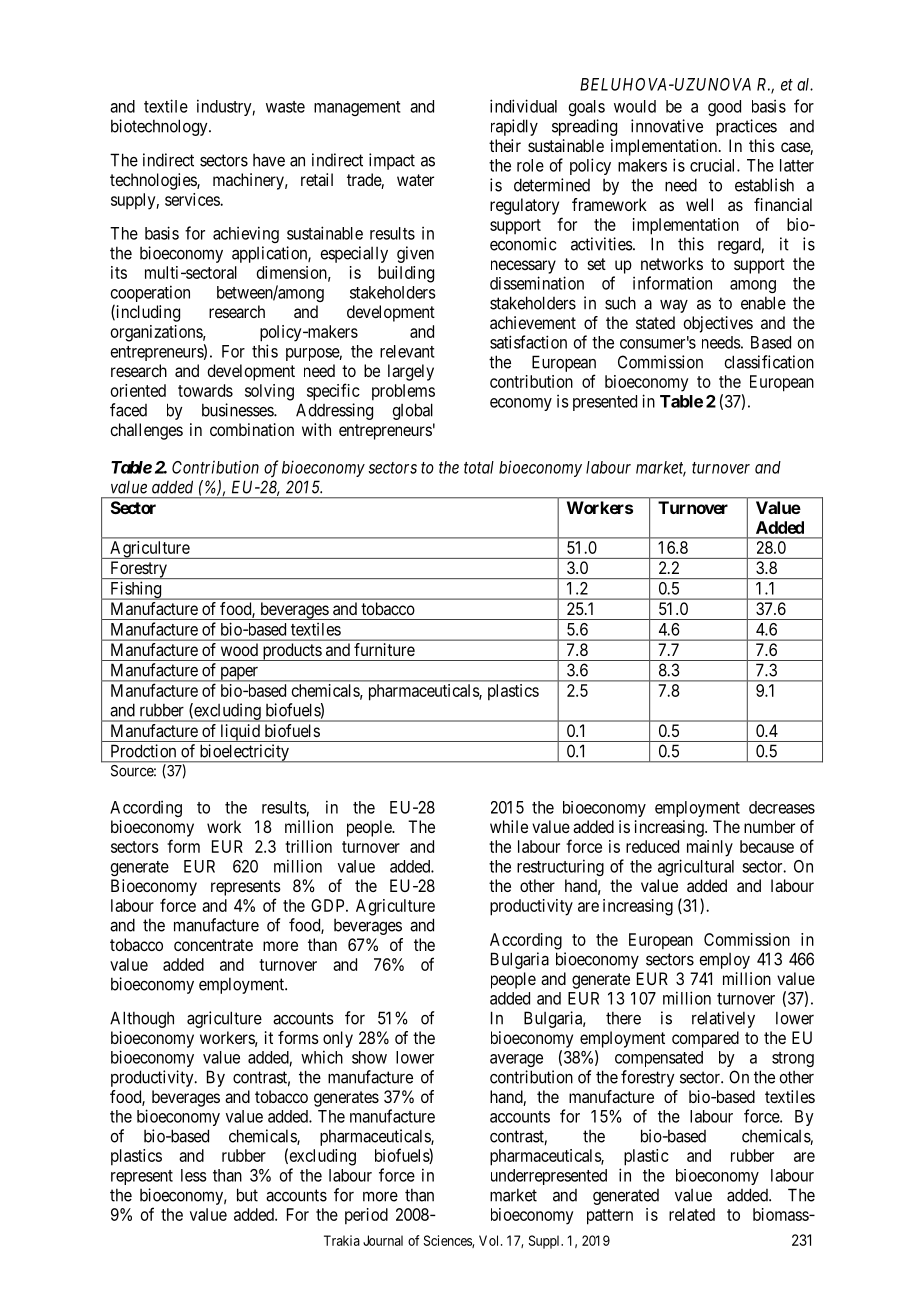 This screenshot has height=1308, width=924. Describe the element at coordinates (490, 1240) in the screenshot. I see `Vol` at that location.
